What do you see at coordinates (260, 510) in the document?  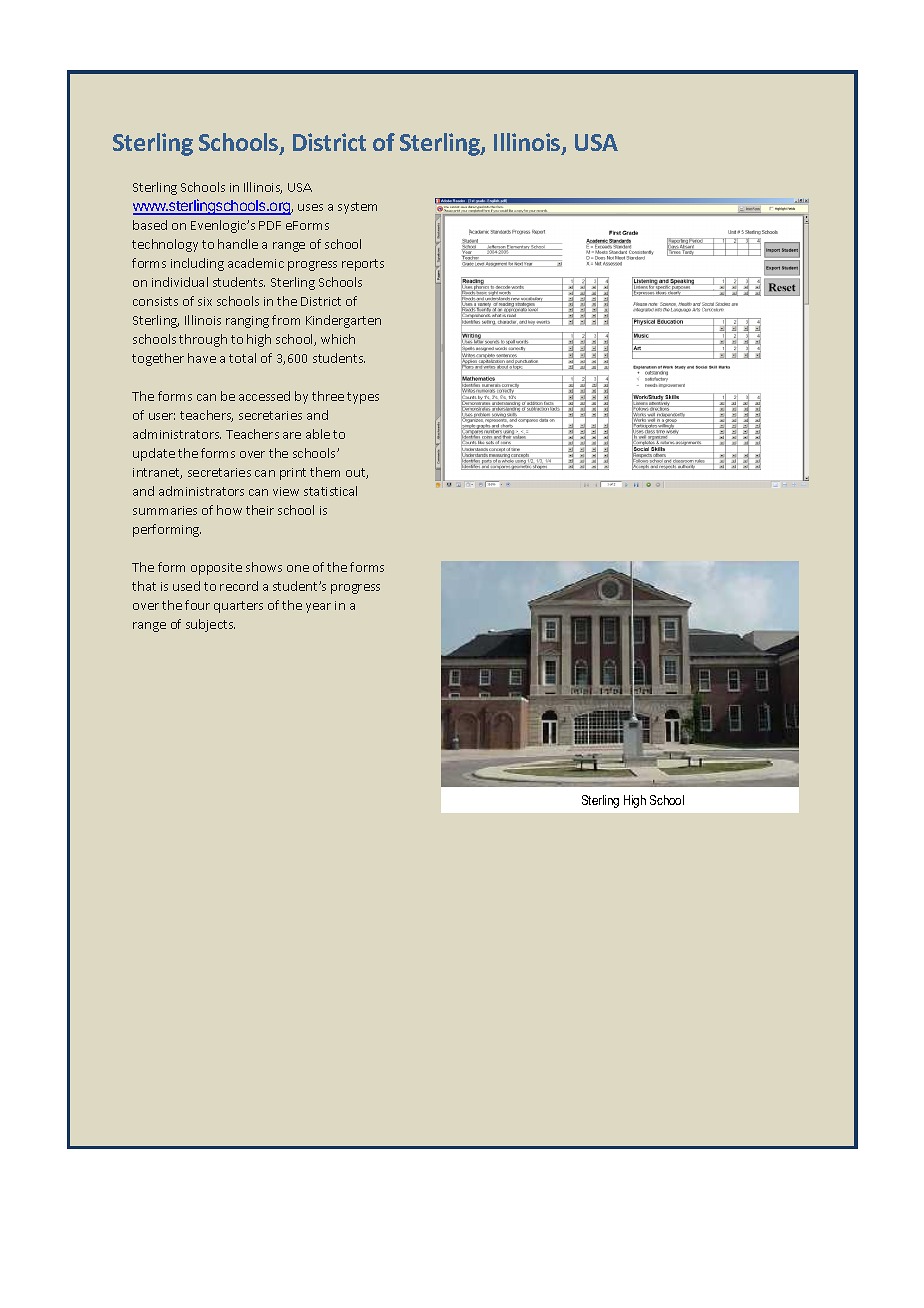 I see `their` at bounding box center [260, 510].
